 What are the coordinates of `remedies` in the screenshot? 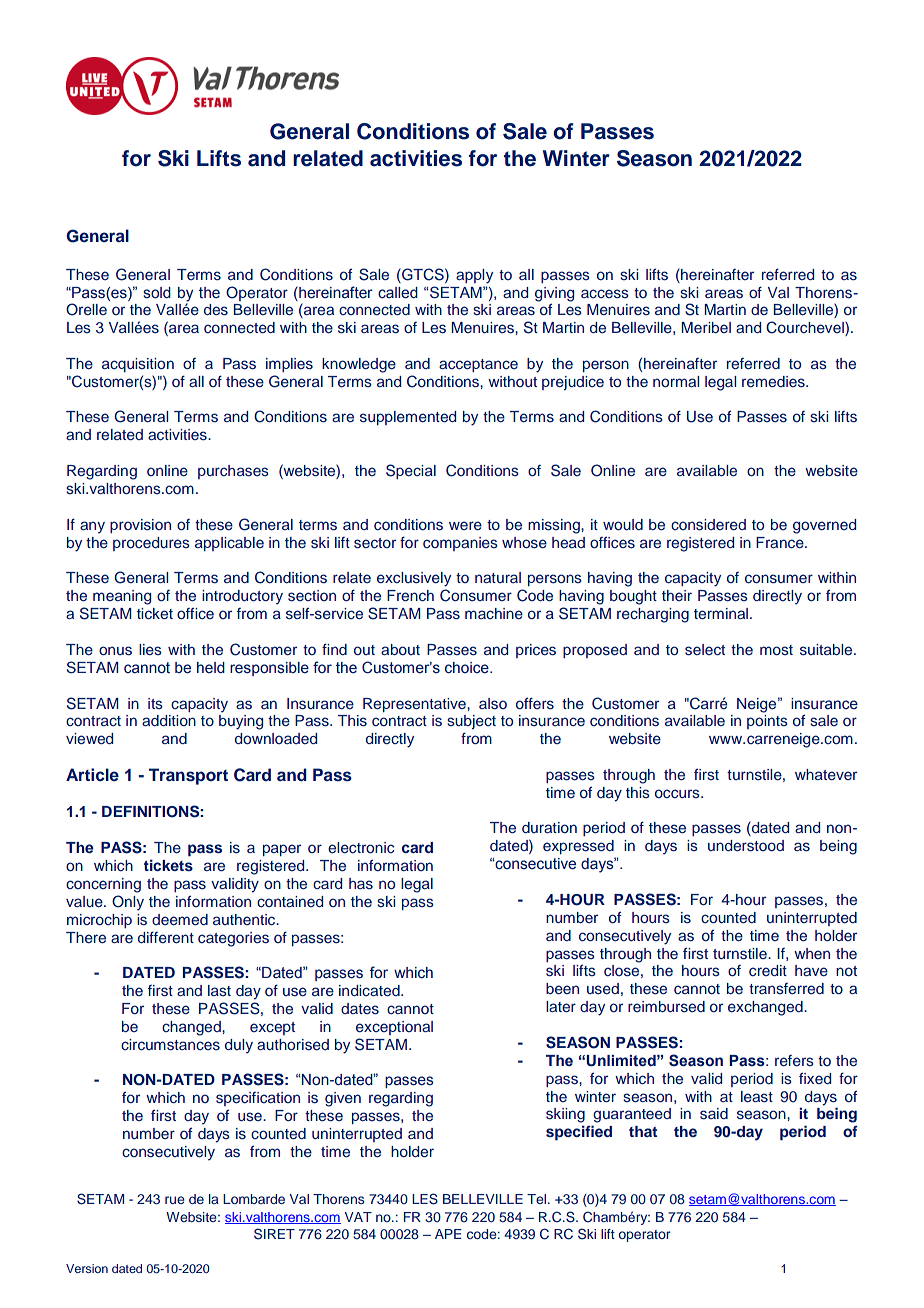 It's located at (774, 382).
